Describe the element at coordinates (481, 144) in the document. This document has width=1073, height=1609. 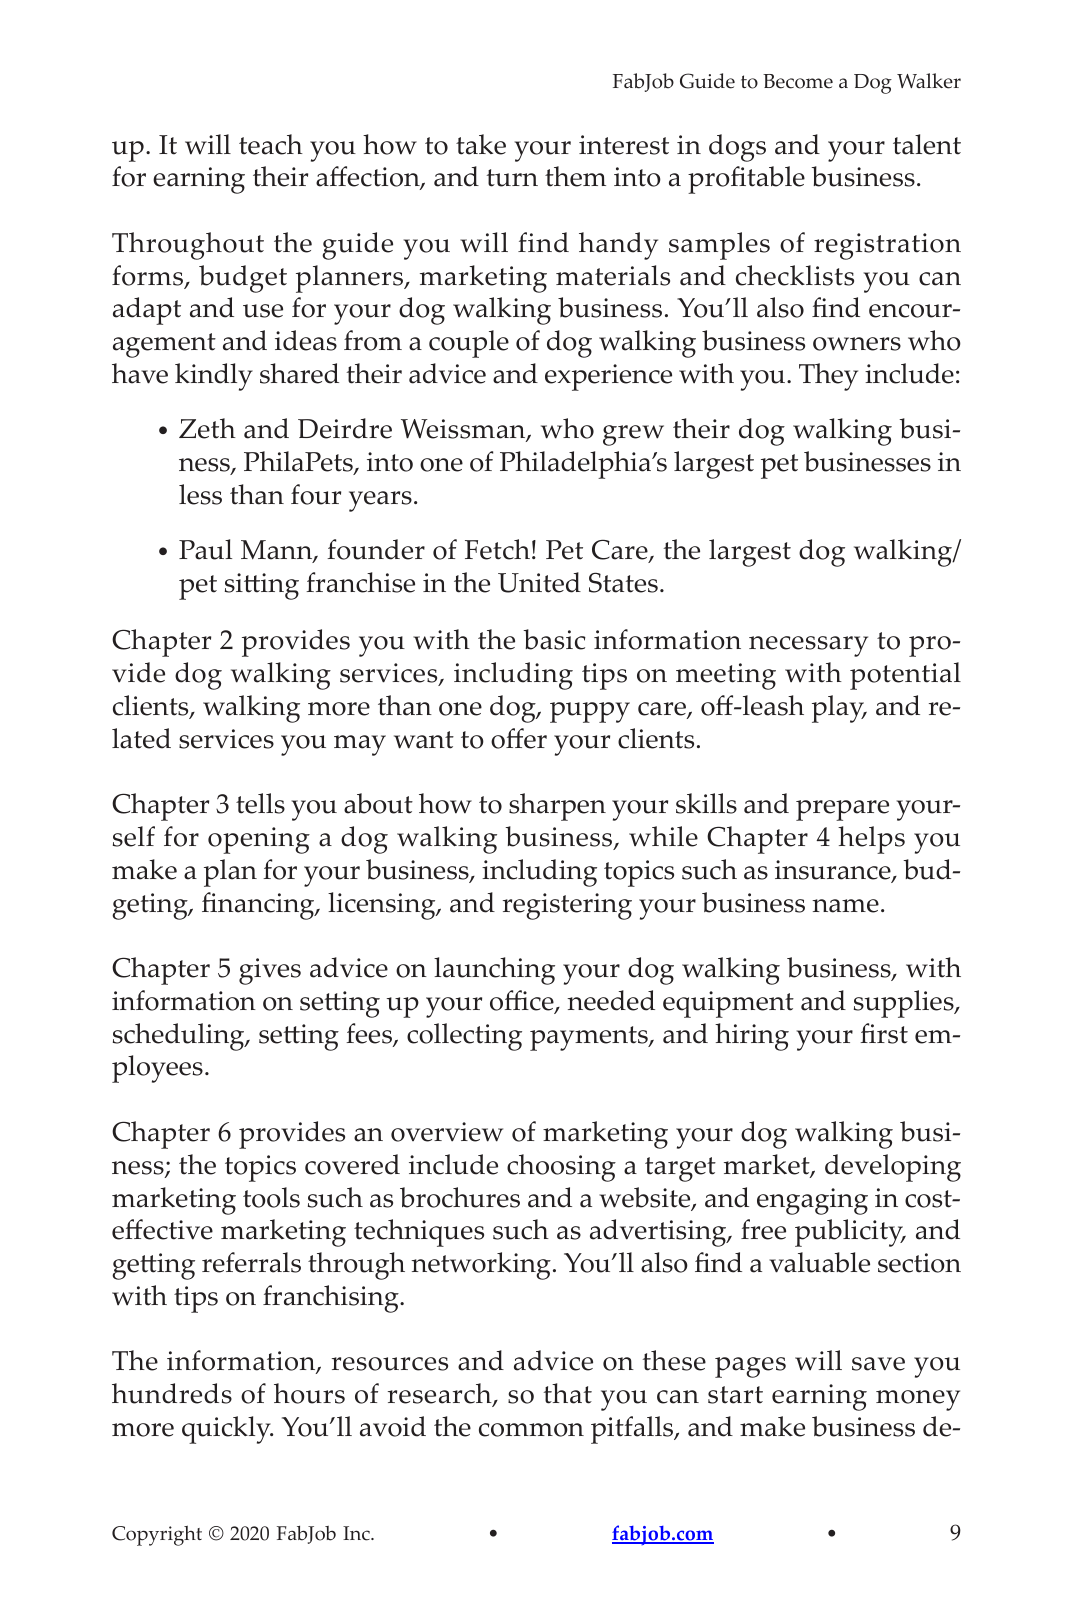
I see `take` at that location.
